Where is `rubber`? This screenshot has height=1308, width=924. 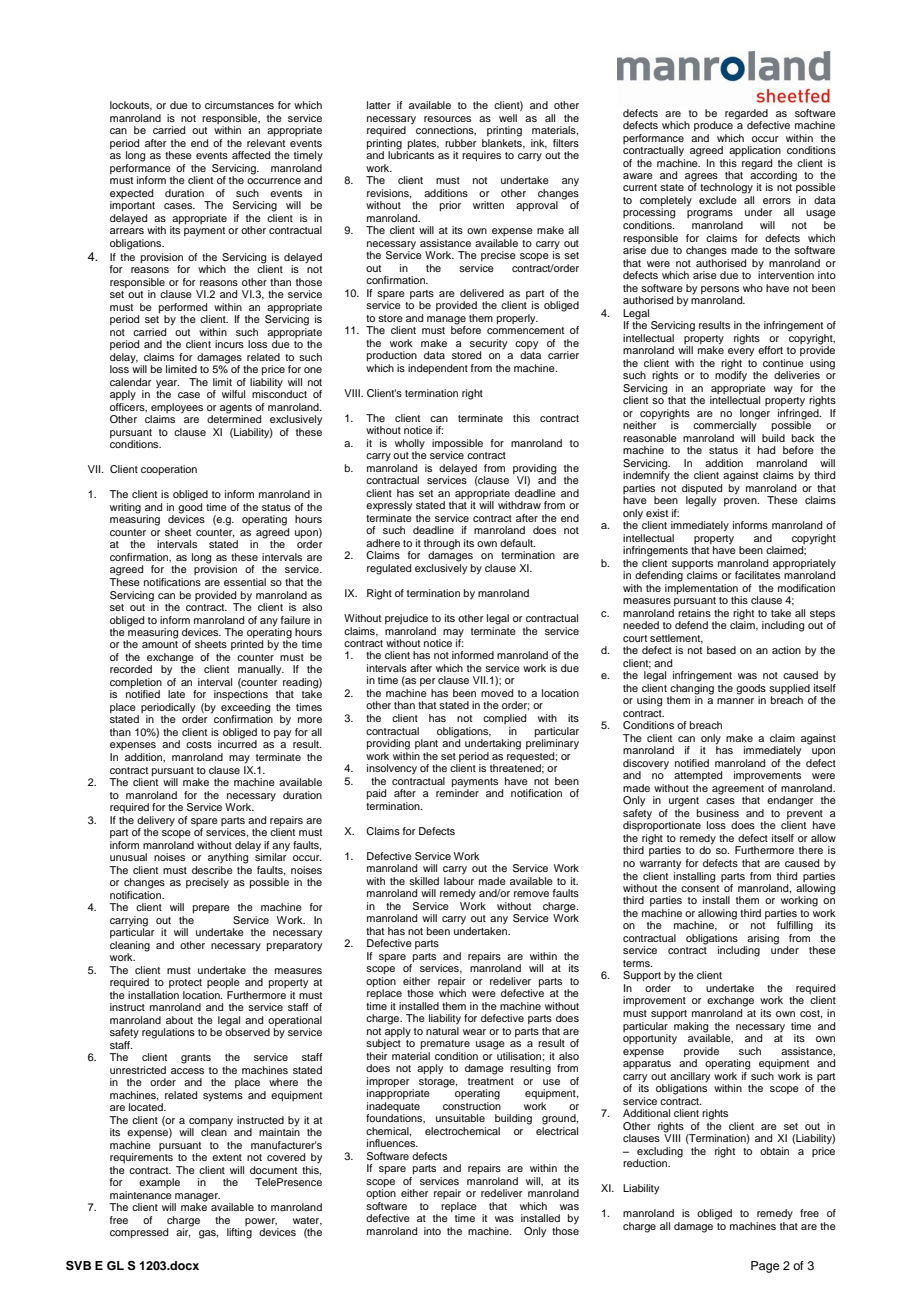
rubber is located at coordinates (460, 143).
